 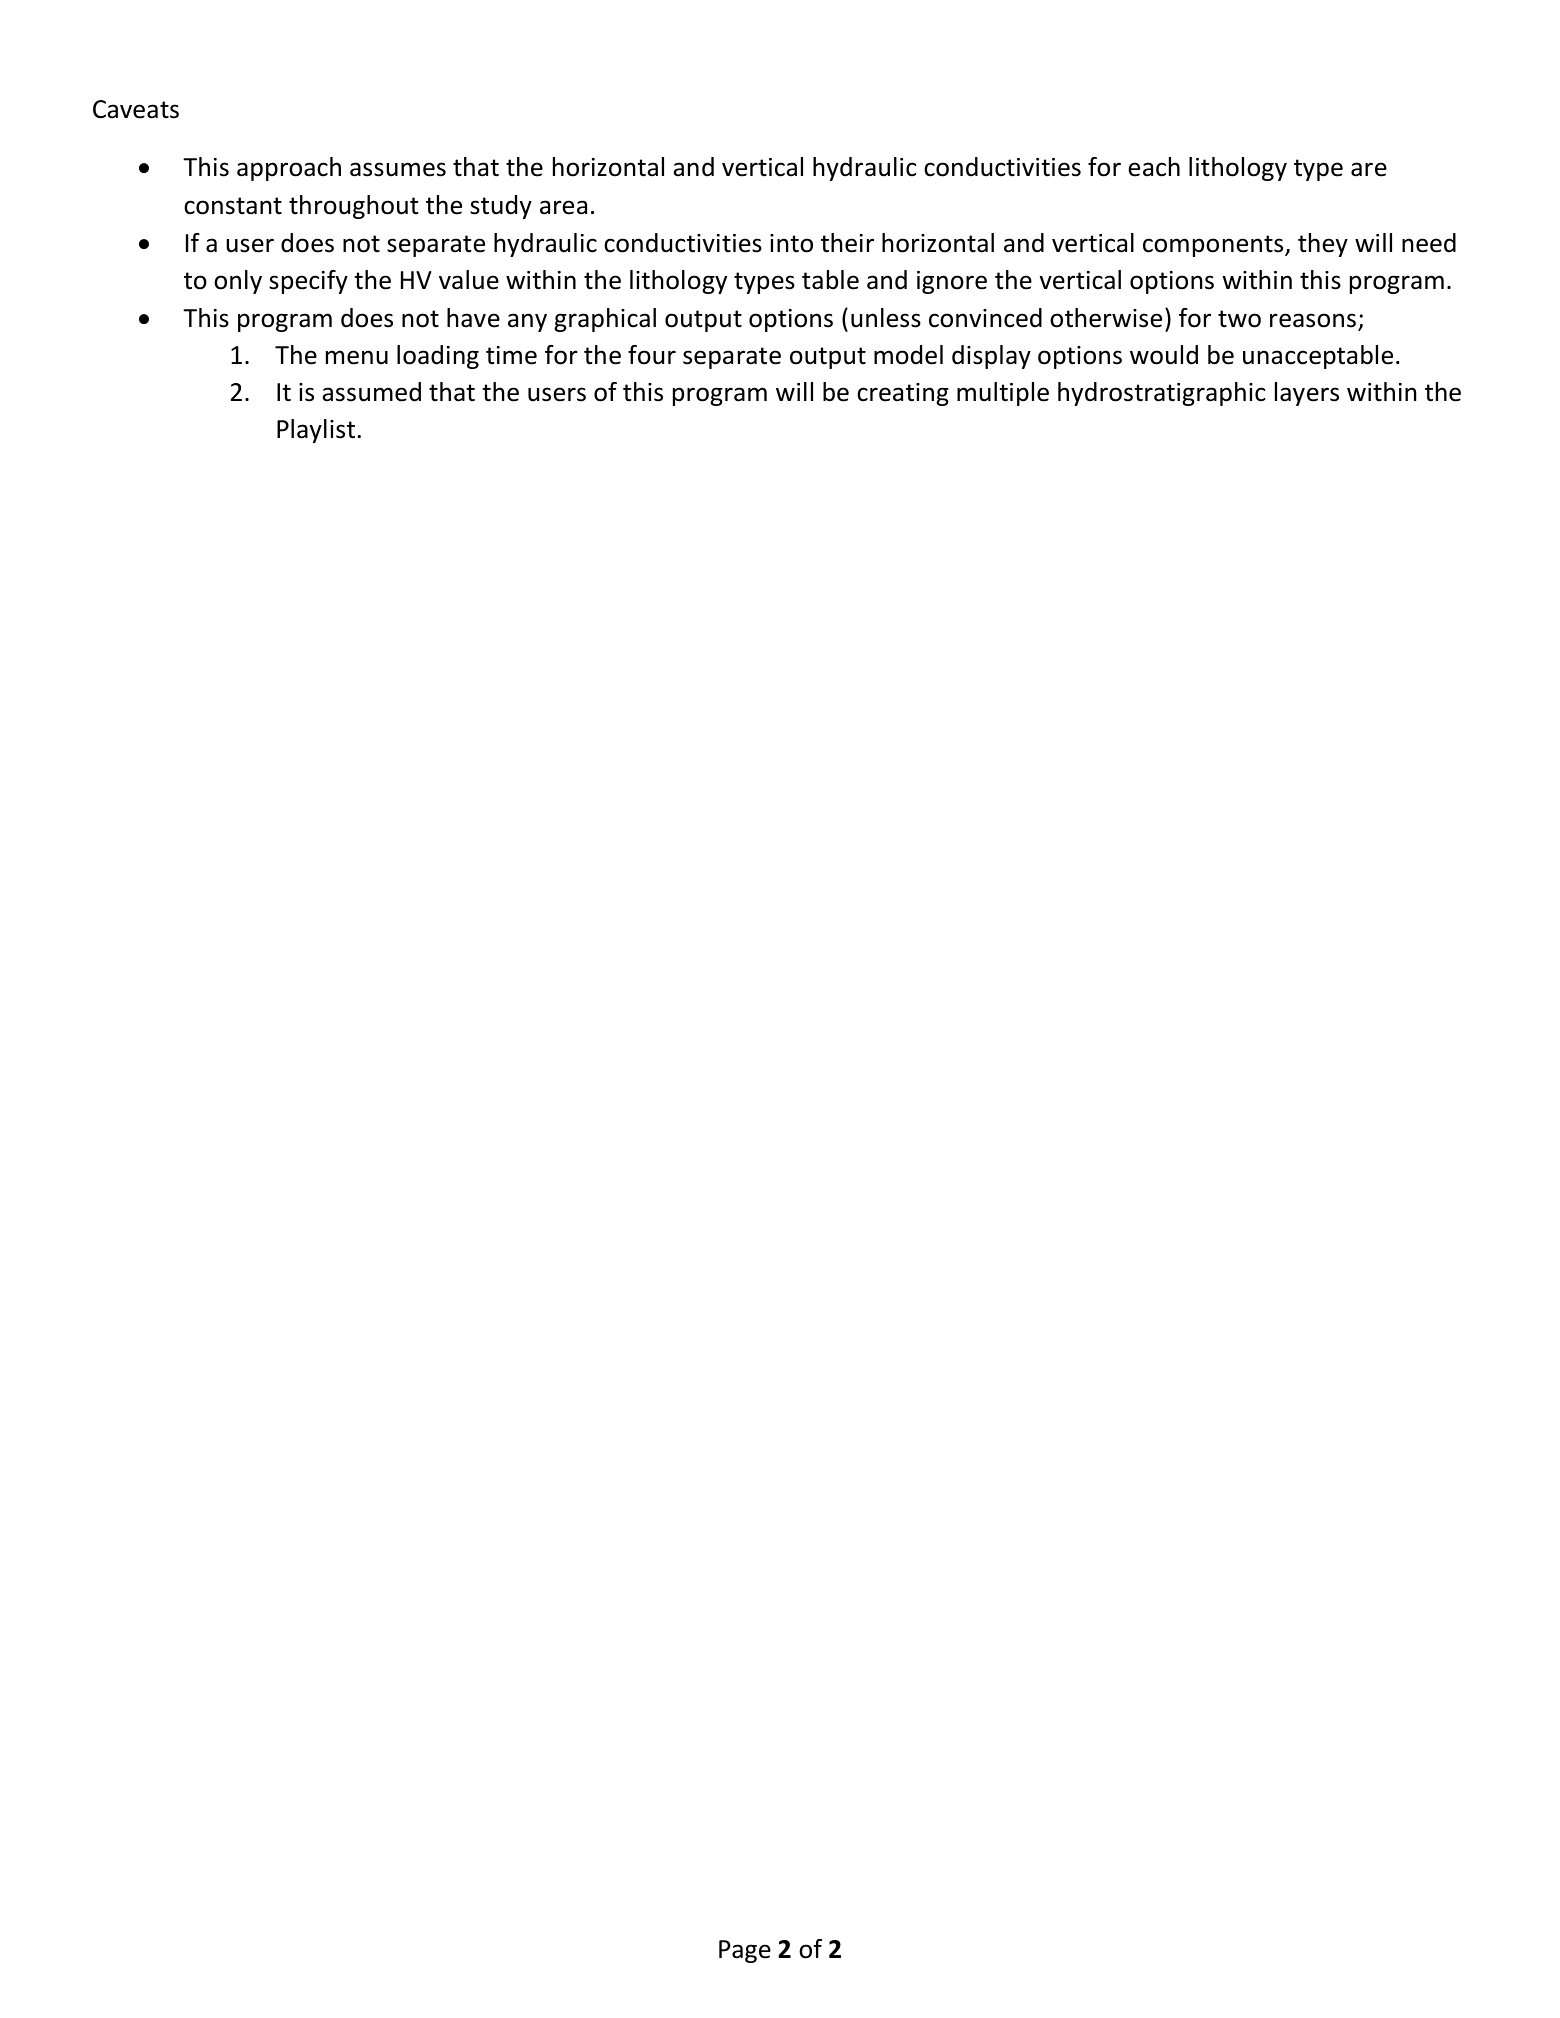 What do you see at coordinates (1307, 394) in the screenshot?
I see `layers` at bounding box center [1307, 394].
